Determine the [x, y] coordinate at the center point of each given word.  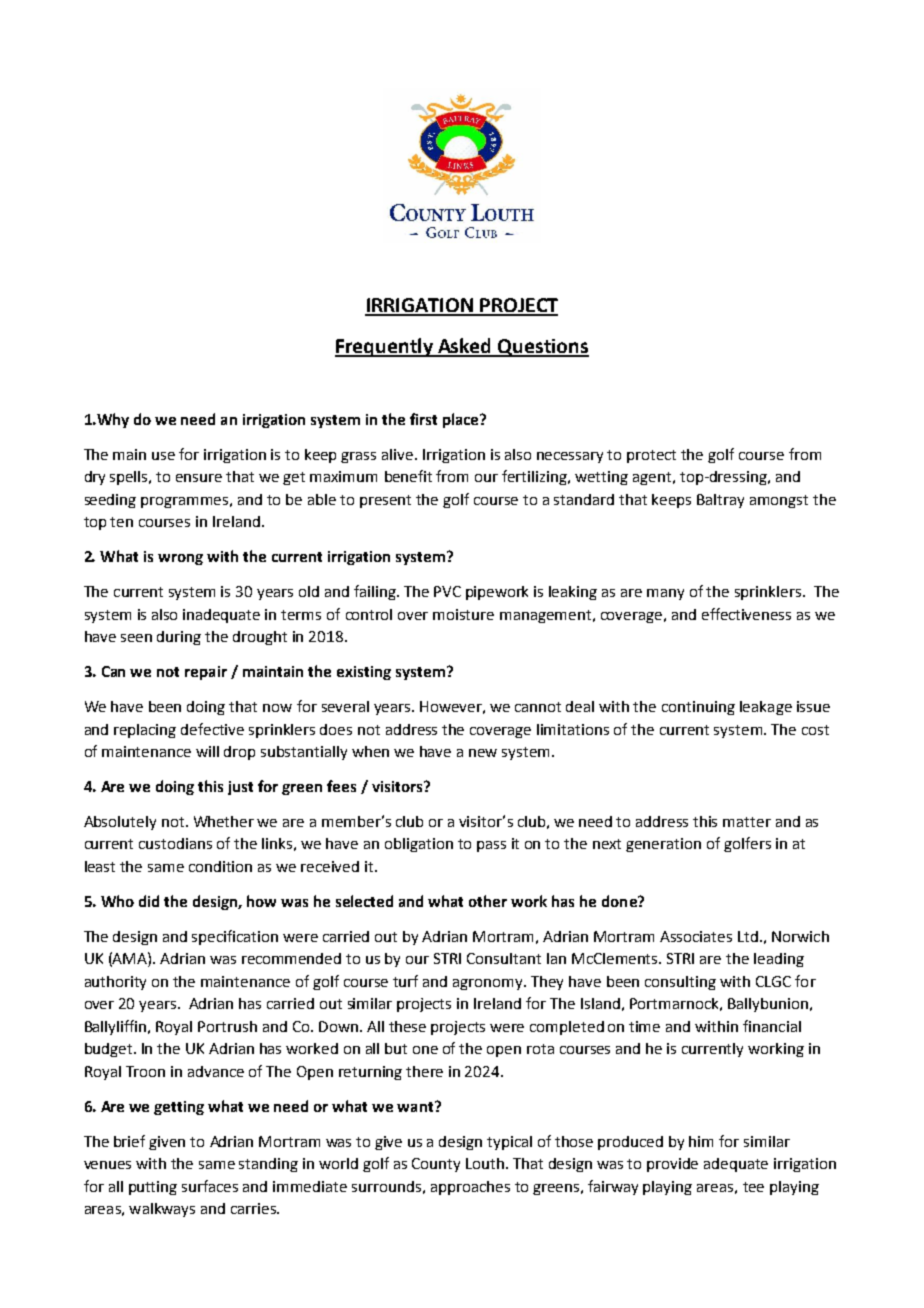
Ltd [748, 936]
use [163, 456]
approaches [470, 1188]
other [488, 901]
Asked [465, 347]
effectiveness [746, 614]
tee [753, 1187]
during [179, 638]
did [149, 901]
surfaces [210, 1186]
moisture [463, 614]
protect [651, 456]
